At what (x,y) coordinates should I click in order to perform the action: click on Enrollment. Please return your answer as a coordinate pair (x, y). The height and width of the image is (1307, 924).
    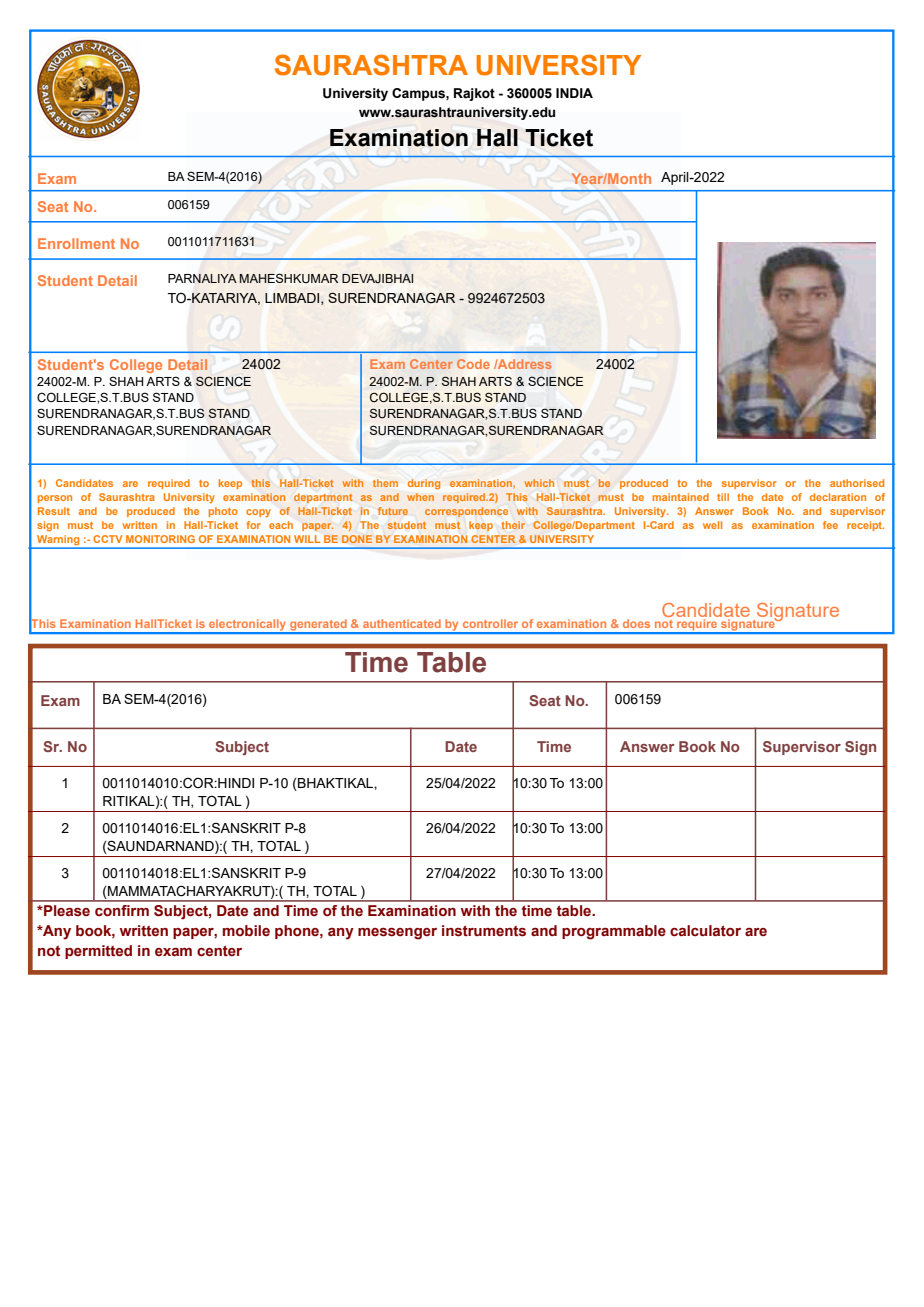
    Looking at the image, I should click on (76, 243).
